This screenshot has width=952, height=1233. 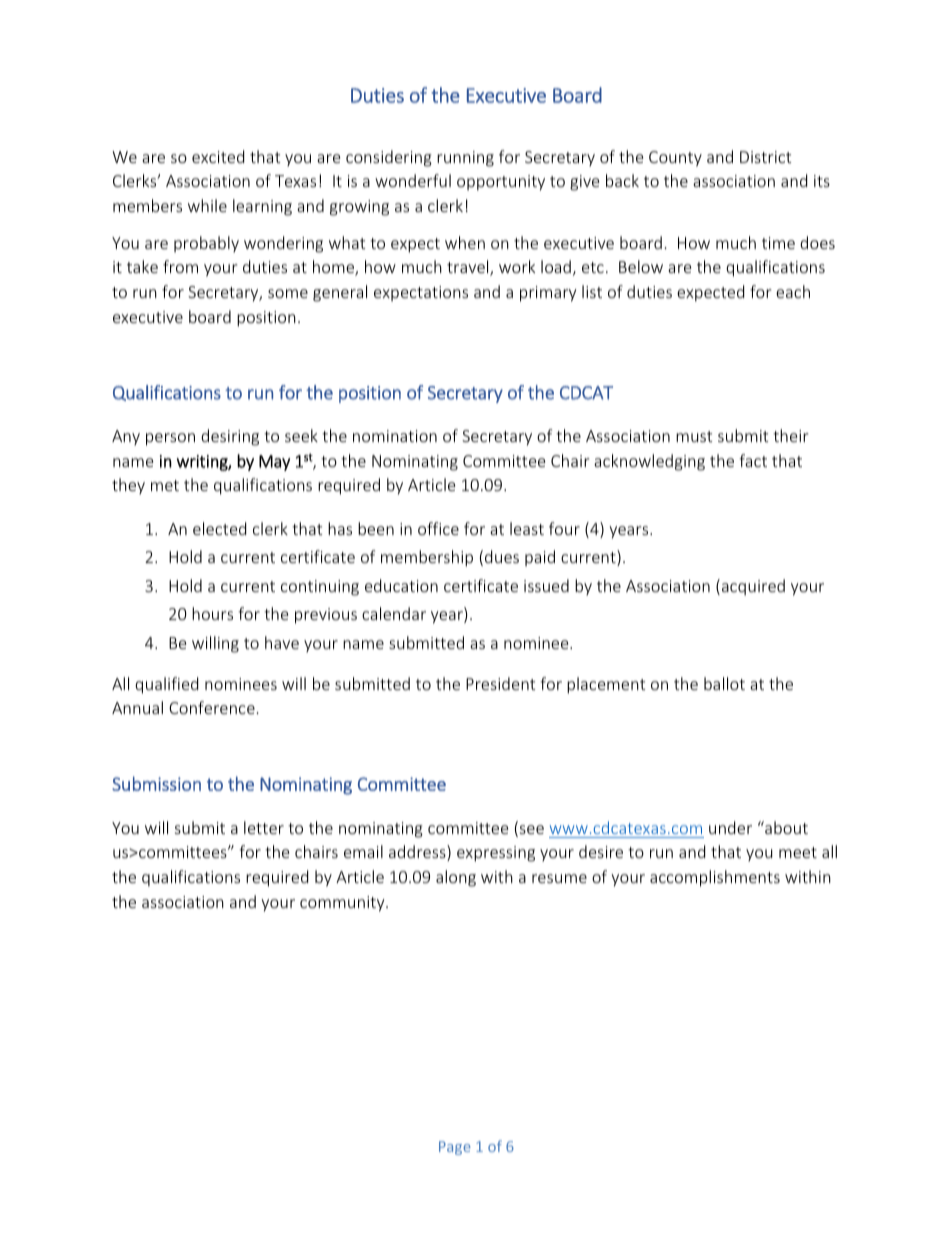 I want to click on elected, so click(x=219, y=528).
